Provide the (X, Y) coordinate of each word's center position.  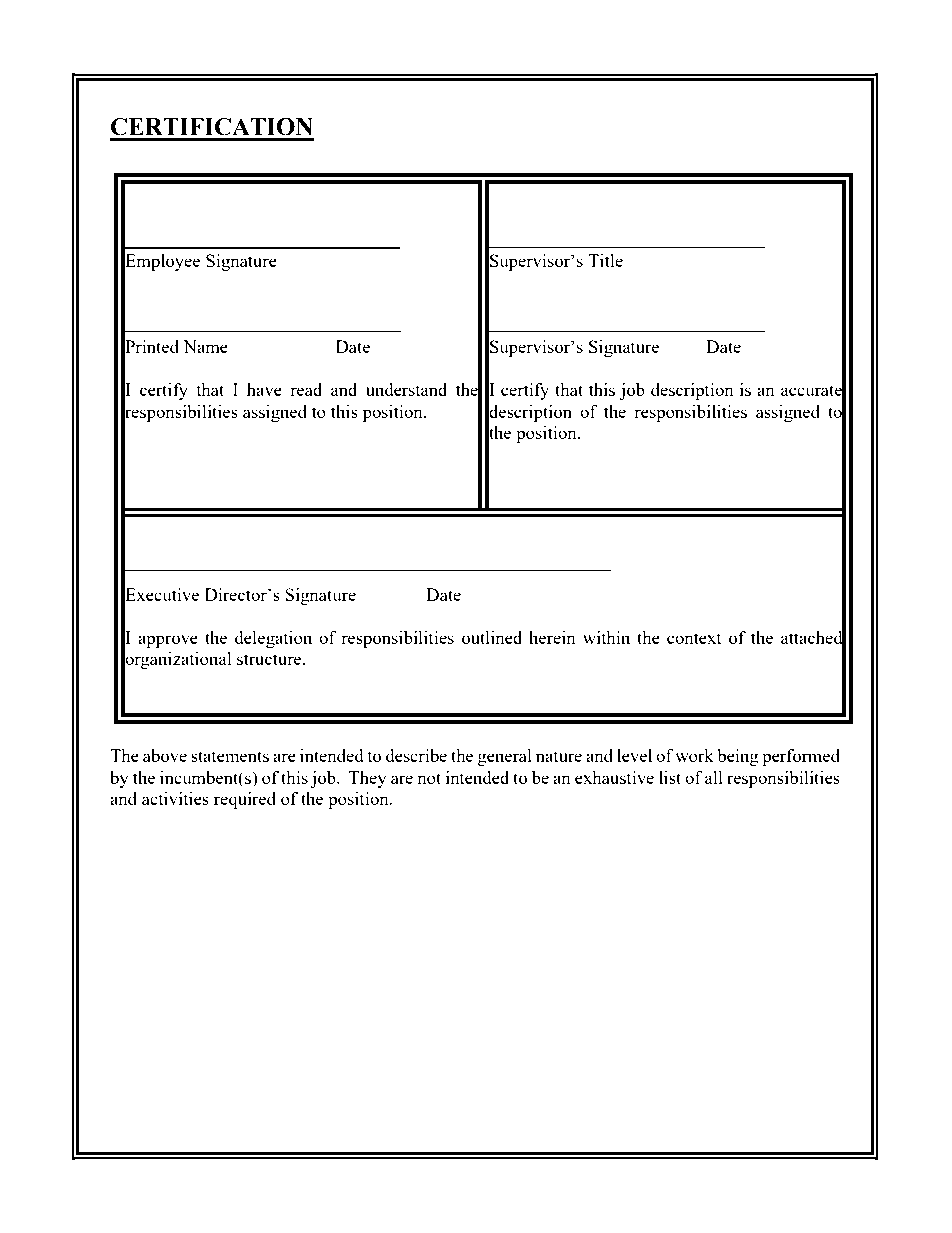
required (245, 800)
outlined (492, 637)
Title (605, 260)
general (505, 757)
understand (406, 389)
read (306, 389)
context (694, 638)
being (738, 757)
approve (168, 641)
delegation (273, 639)
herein (552, 637)
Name (205, 346)
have (264, 389)
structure (270, 659)
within (606, 637)
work (694, 755)
